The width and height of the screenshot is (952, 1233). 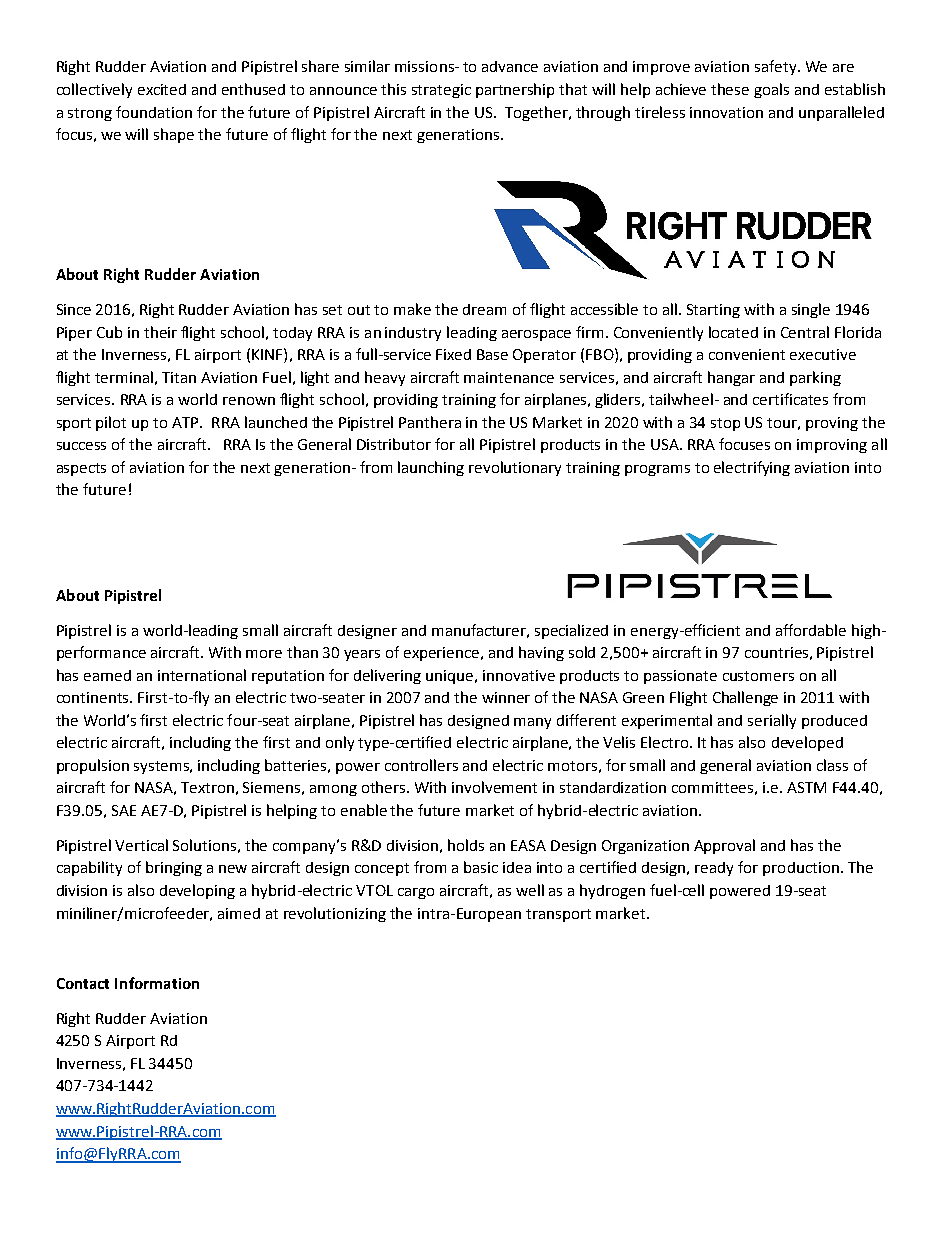 What do you see at coordinates (202, 675) in the screenshot?
I see `international` at bounding box center [202, 675].
